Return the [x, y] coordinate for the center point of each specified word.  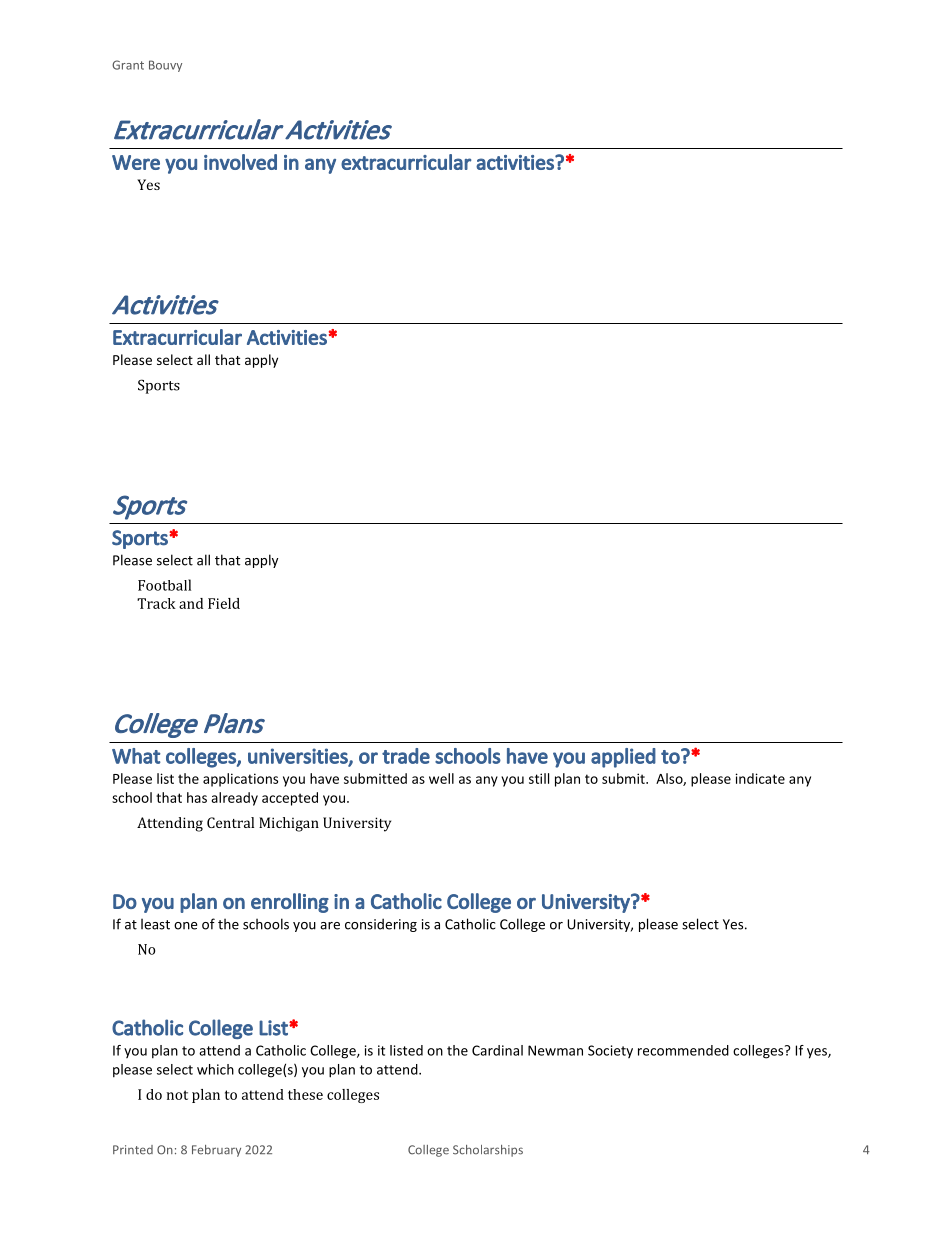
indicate [760, 778]
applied [623, 758]
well [441, 778]
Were [136, 162]
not [177, 1095]
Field [224, 603]
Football [164, 585]
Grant [128, 65]
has [197, 797]
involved [240, 162]
